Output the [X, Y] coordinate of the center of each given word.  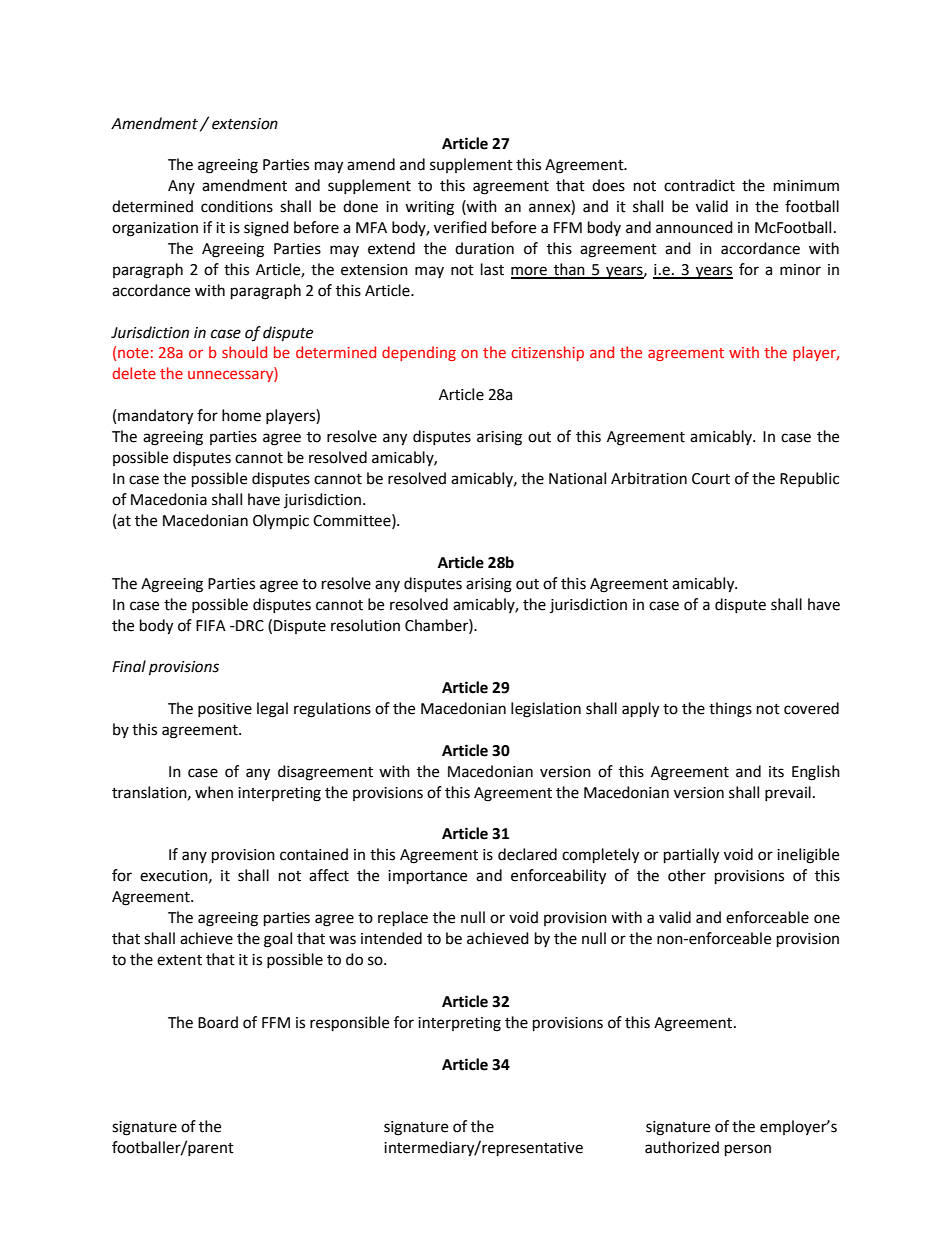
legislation [546, 710]
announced [694, 227]
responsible [349, 1024]
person [748, 1150]
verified [460, 227]
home [241, 415]
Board [218, 1022]
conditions [237, 206]
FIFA [211, 625]
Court [711, 479]
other [687, 875]
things [730, 710]
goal [278, 940]
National [577, 478]
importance [427, 877]
